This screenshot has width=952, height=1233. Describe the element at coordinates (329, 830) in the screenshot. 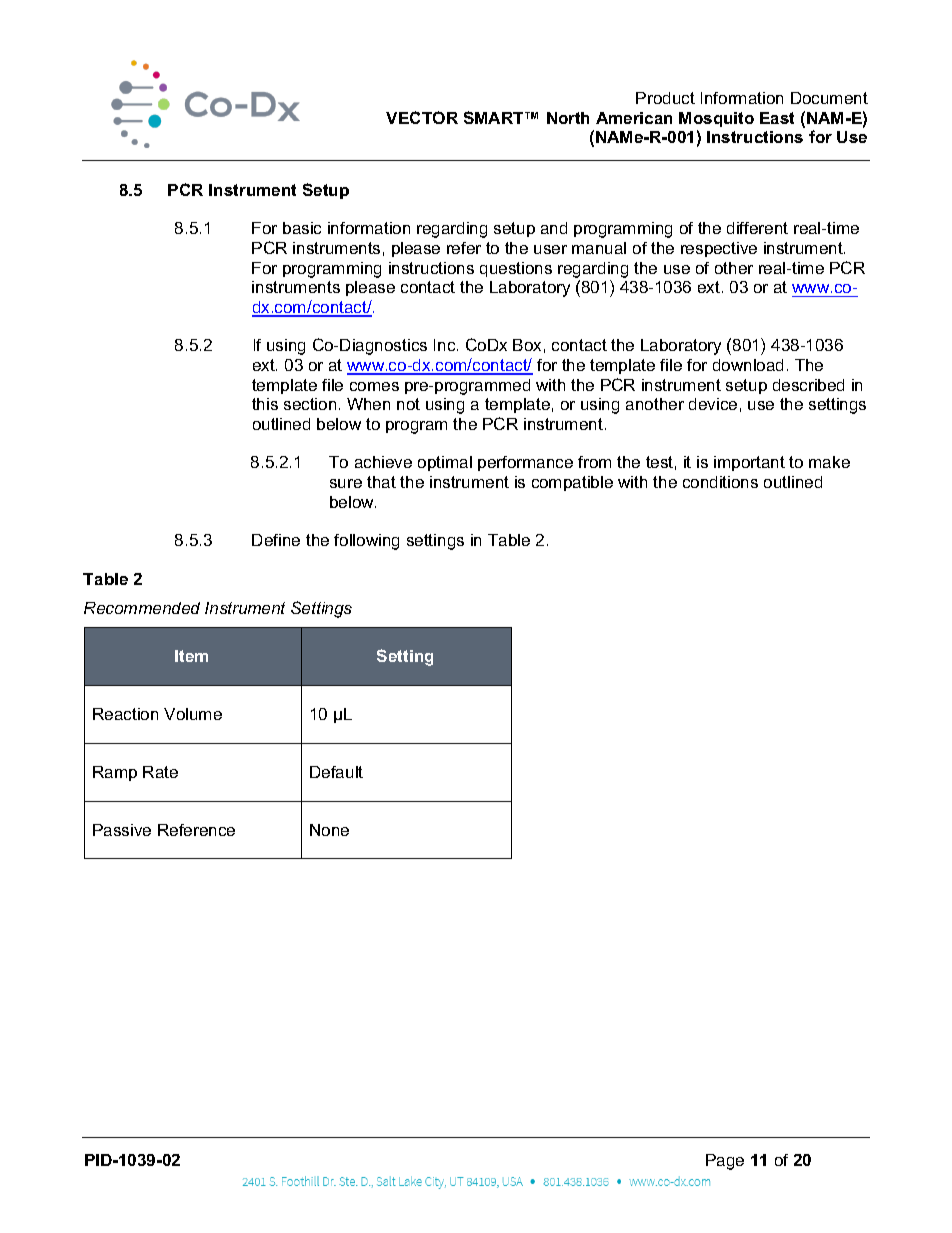

I see `None` at that location.
